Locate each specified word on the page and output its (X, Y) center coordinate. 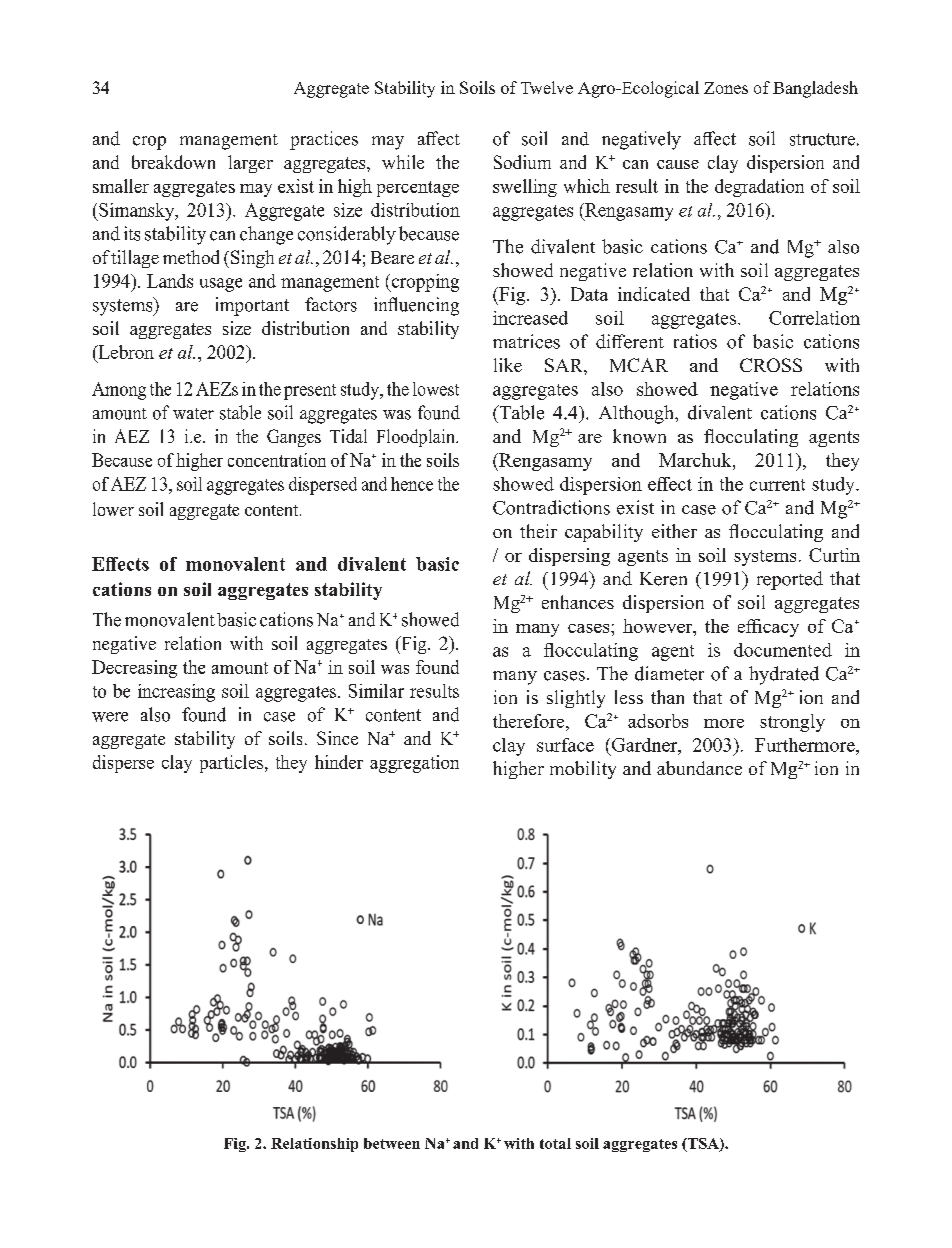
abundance (699, 768)
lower (113, 509)
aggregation (414, 764)
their (538, 531)
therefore (530, 721)
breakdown (173, 162)
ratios (695, 341)
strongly (792, 723)
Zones (726, 88)
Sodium (522, 162)
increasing (176, 693)
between (392, 1143)
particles (233, 764)
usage (221, 285)
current (777, 485)
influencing (416, 306)
